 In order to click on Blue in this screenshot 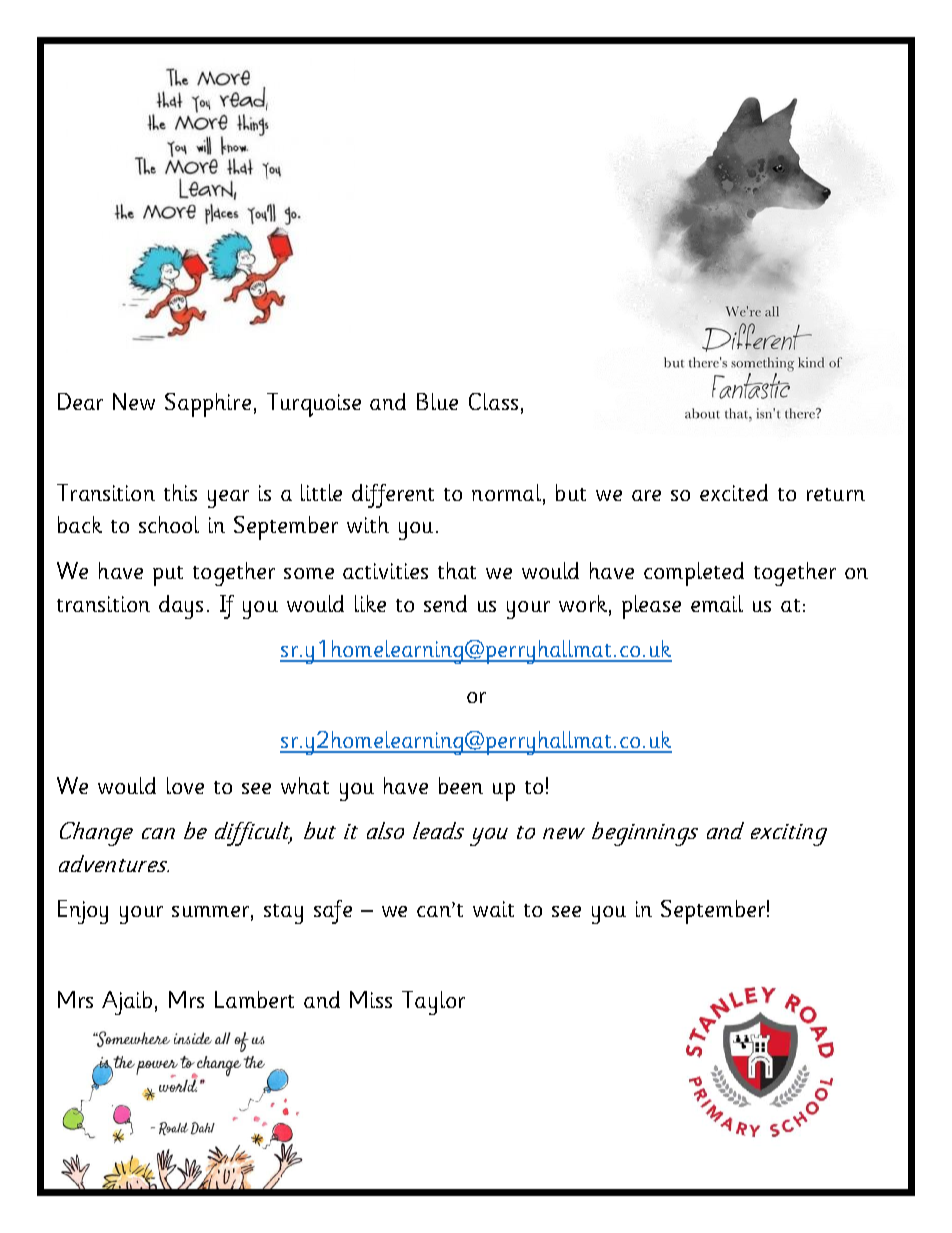, I will do `click(437, 401)`.
